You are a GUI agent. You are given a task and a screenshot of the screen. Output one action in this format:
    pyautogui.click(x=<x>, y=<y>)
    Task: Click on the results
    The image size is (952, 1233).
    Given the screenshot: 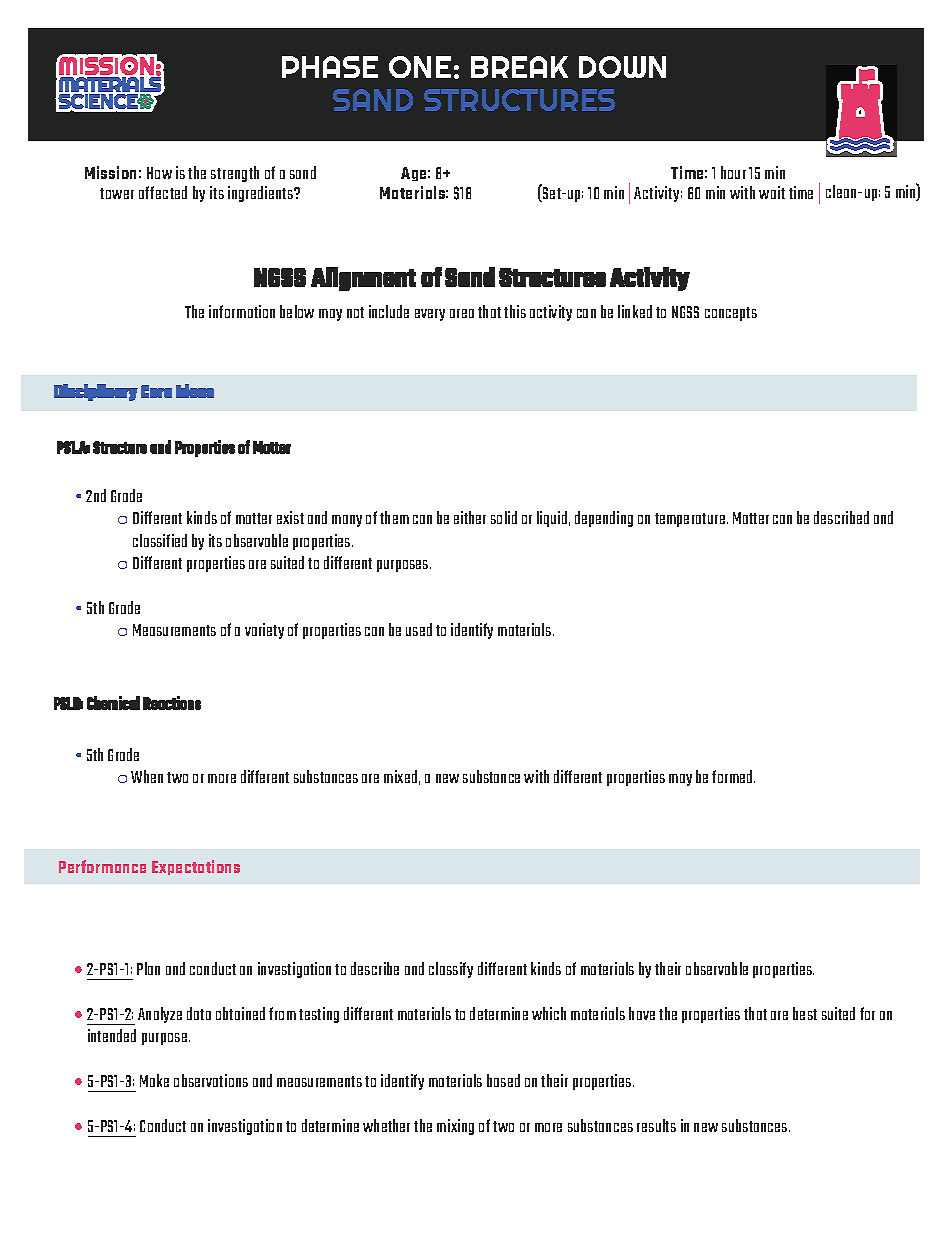 What is the action you would take?
    pyautogui.click(x=656, y=1125)
